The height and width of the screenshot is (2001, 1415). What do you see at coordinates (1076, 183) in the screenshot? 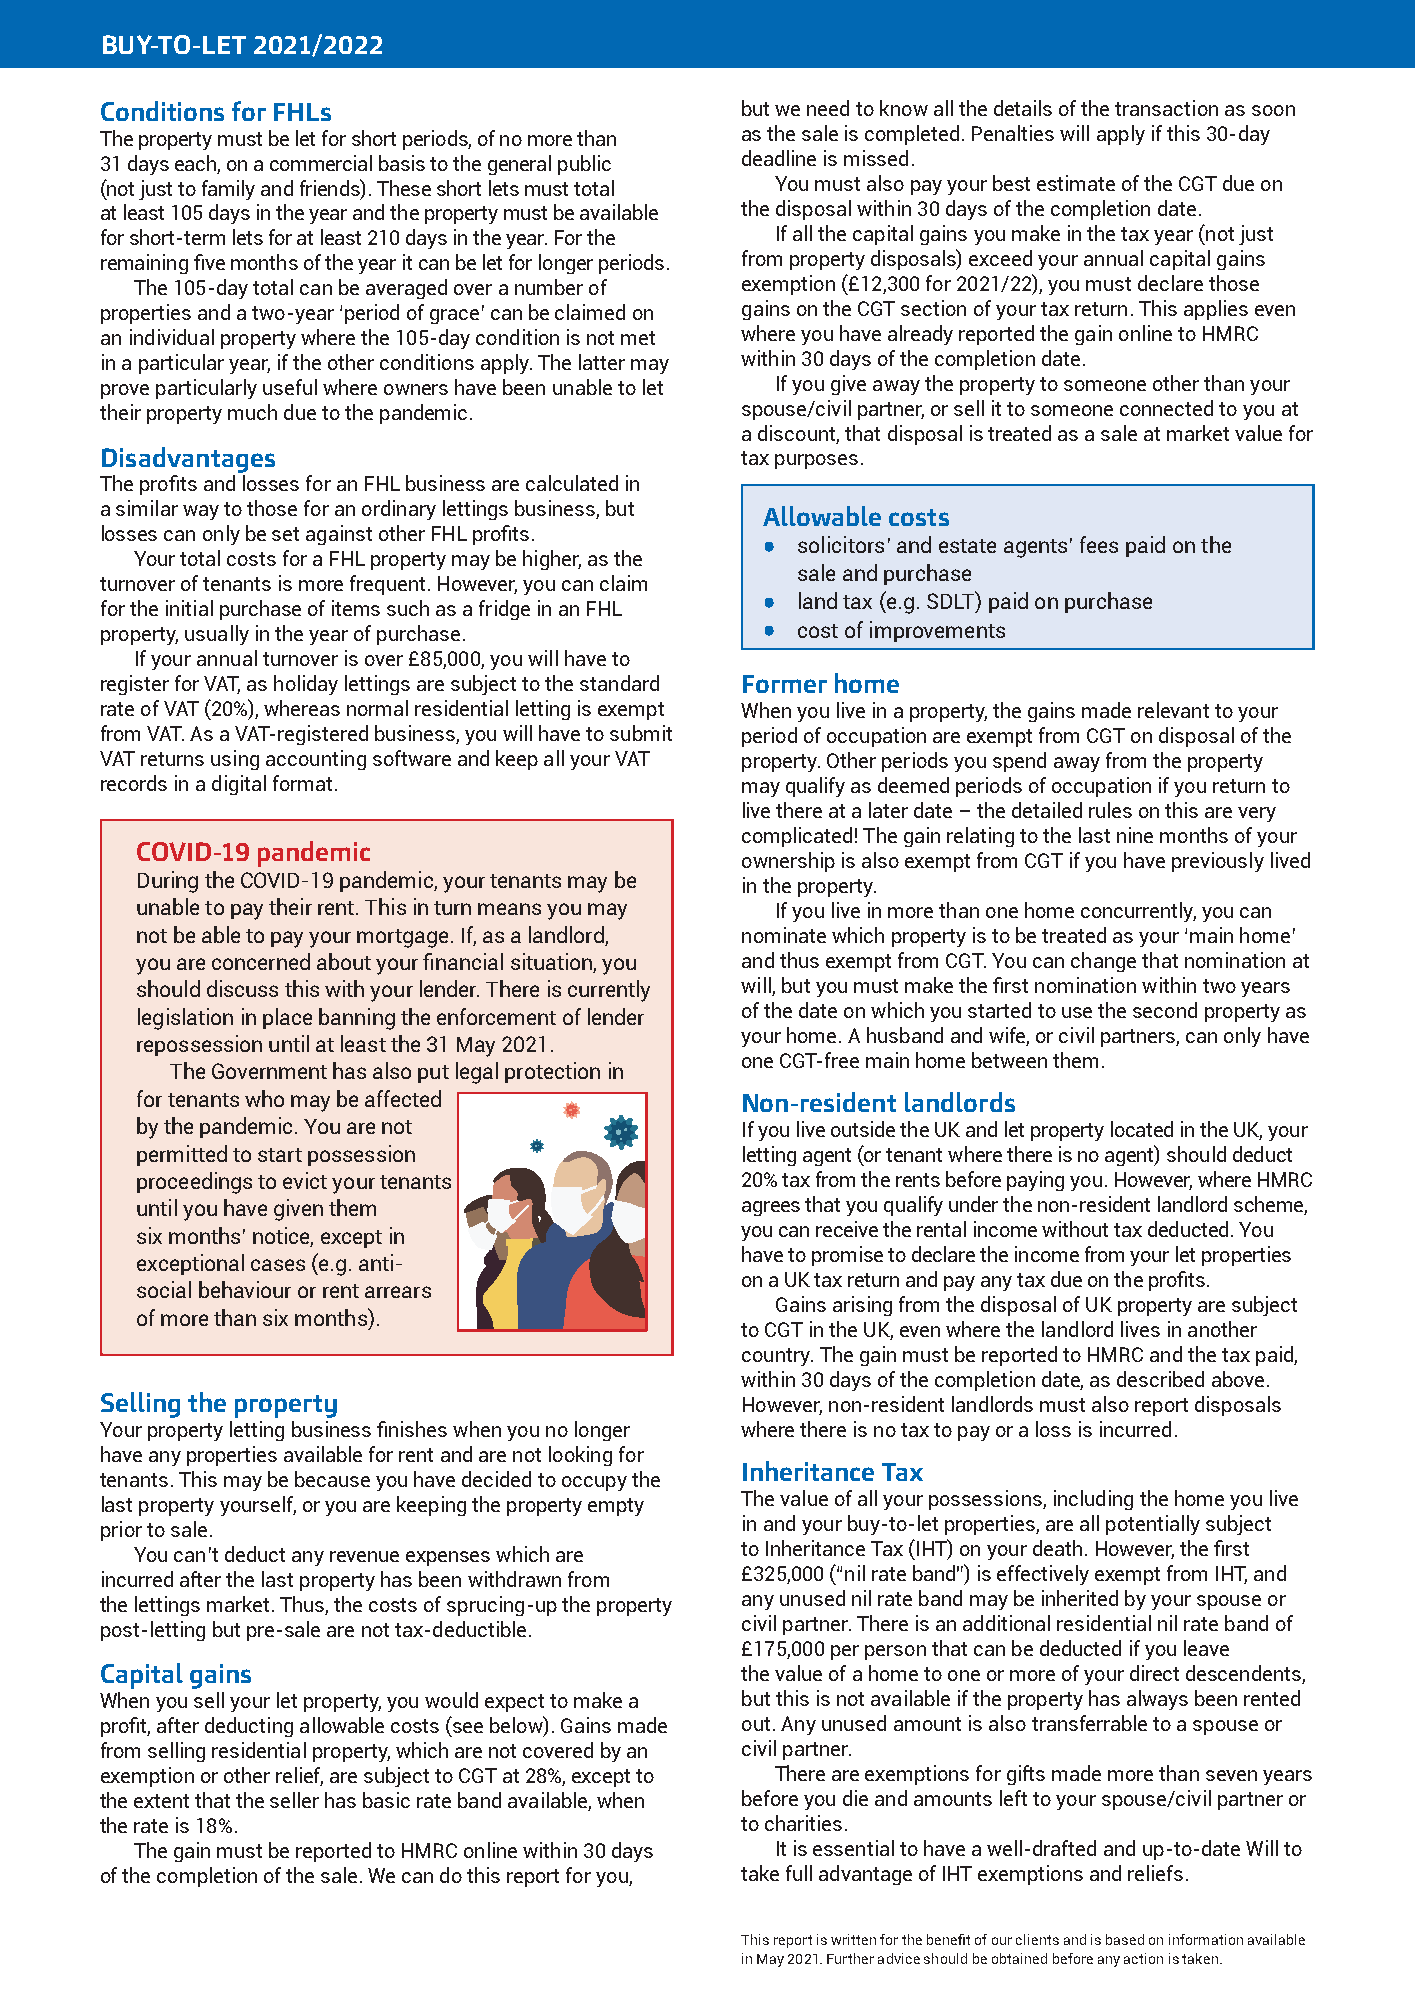
I see `estimate` at bounding box center [1076, 183].
